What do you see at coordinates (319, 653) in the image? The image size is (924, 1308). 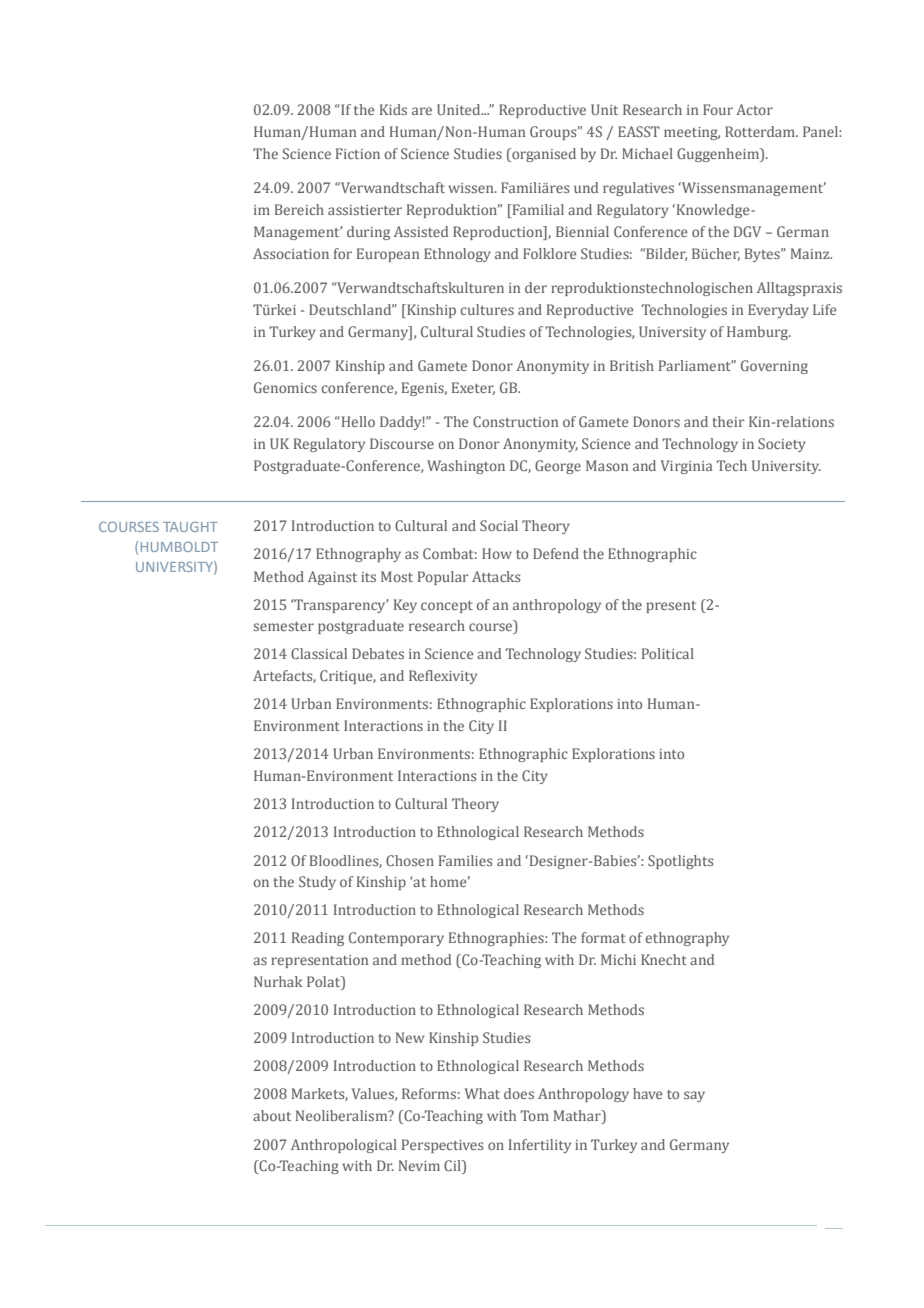 I see `Classical` at bounding box center [319, 653].
